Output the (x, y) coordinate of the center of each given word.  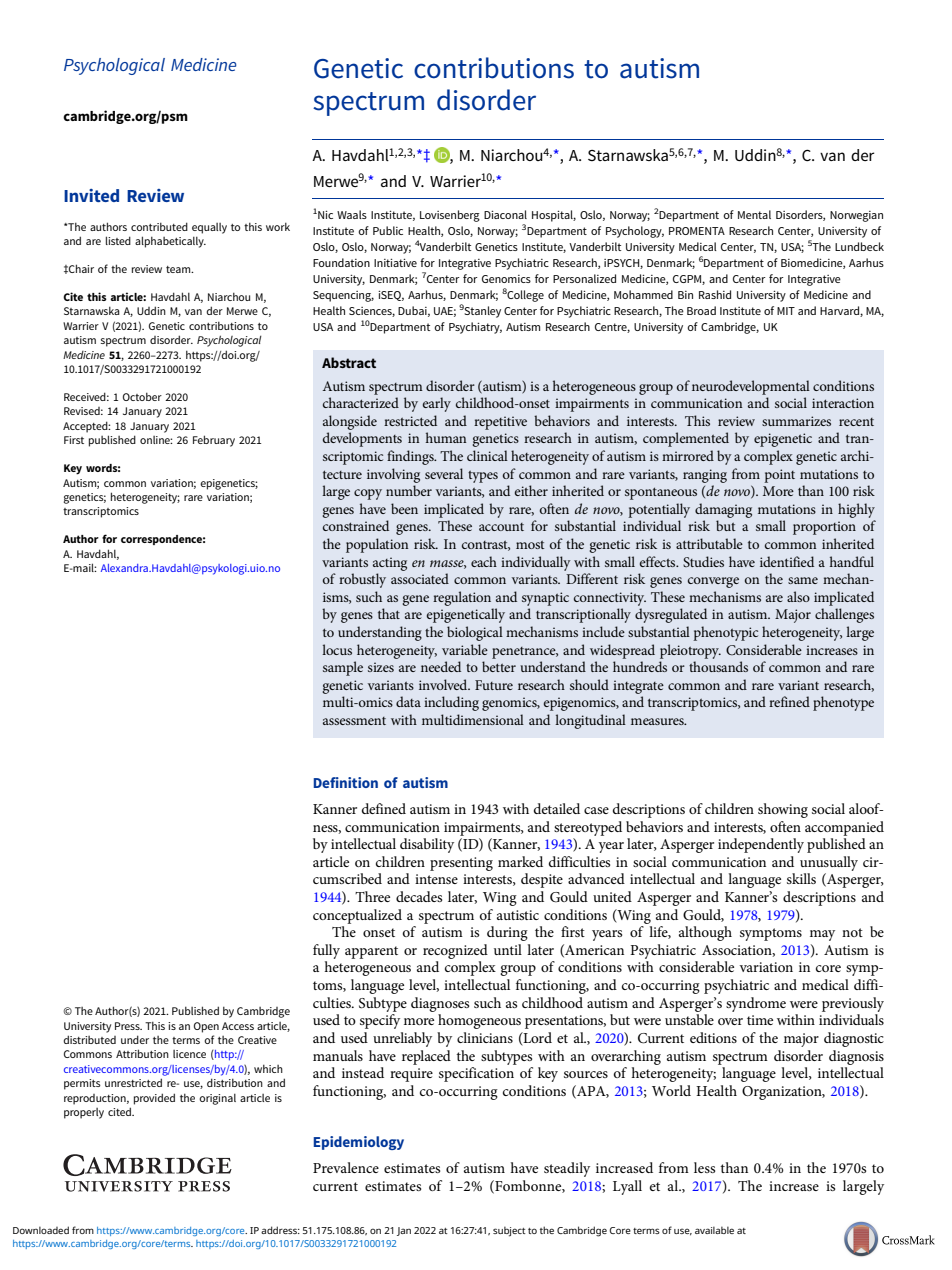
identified (787, 561)
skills (801, 878)
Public (388, 230)
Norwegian (856, 216)
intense (436, 879)
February (214, 441)
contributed (159, 226)
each (484, 561)
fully (326, 951)
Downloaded (41, 1230)
